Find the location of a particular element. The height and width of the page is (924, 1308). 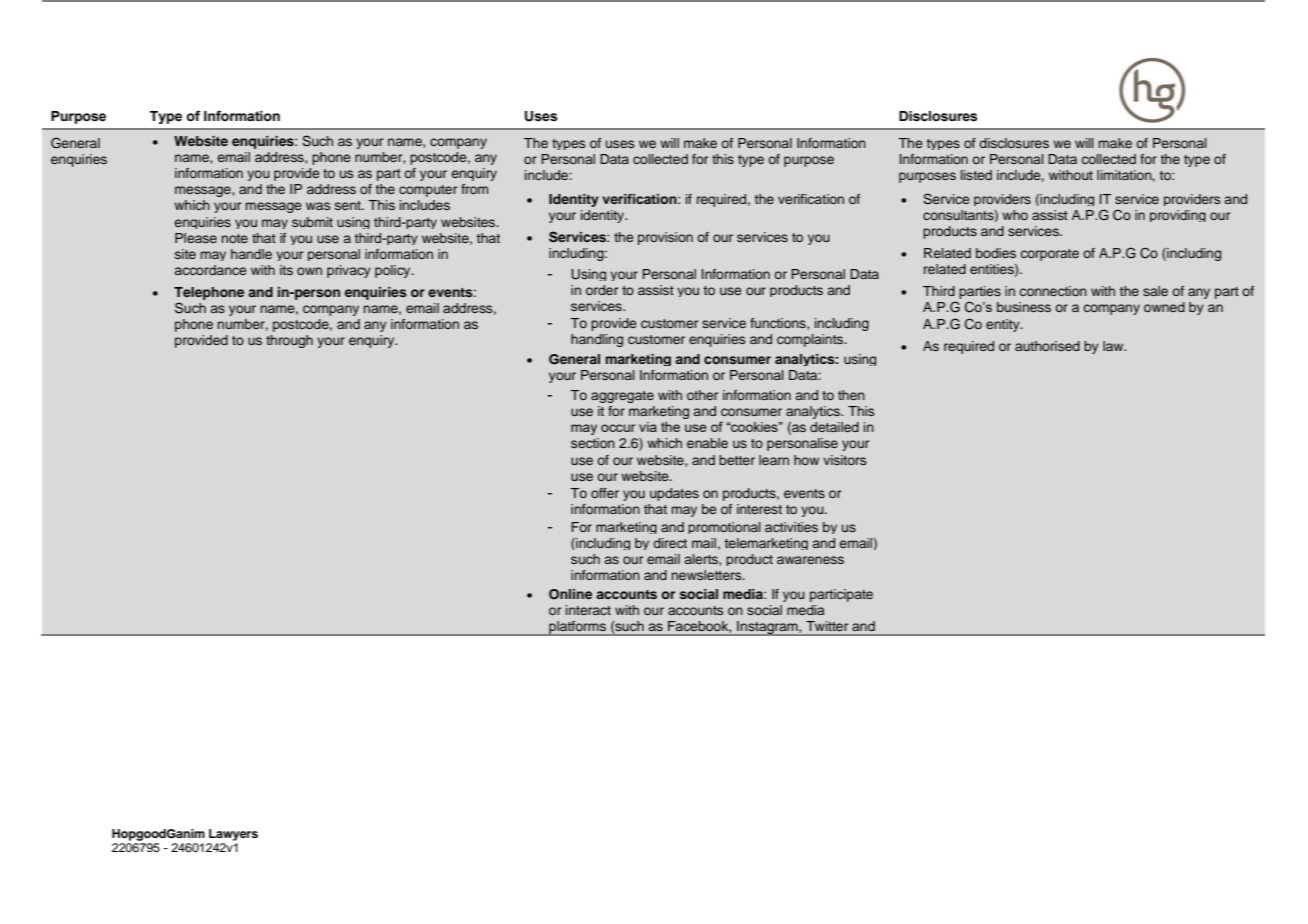

authorised is located at coordinates (1047, 346).
